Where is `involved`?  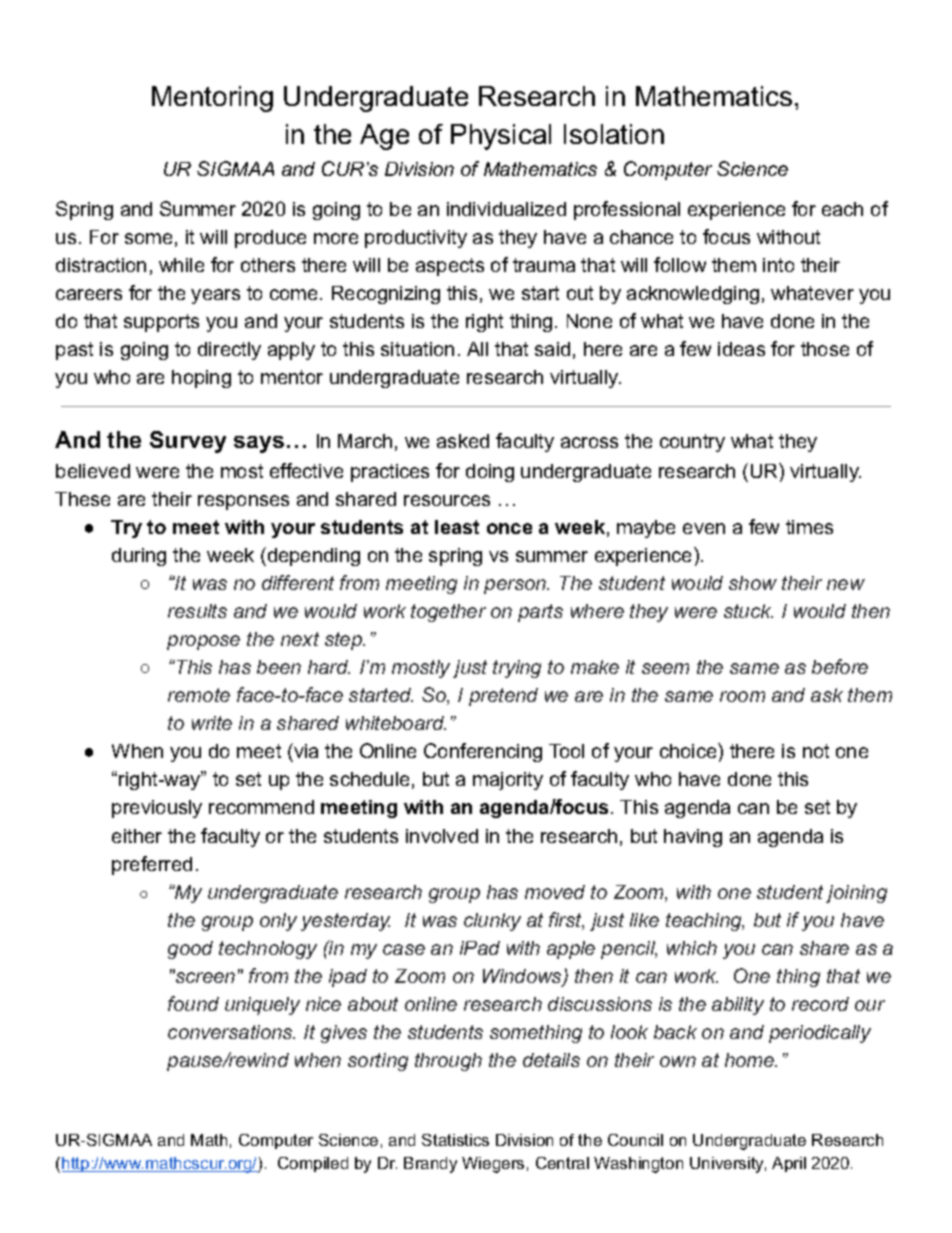 involved is located at coordinates (442, 836).
